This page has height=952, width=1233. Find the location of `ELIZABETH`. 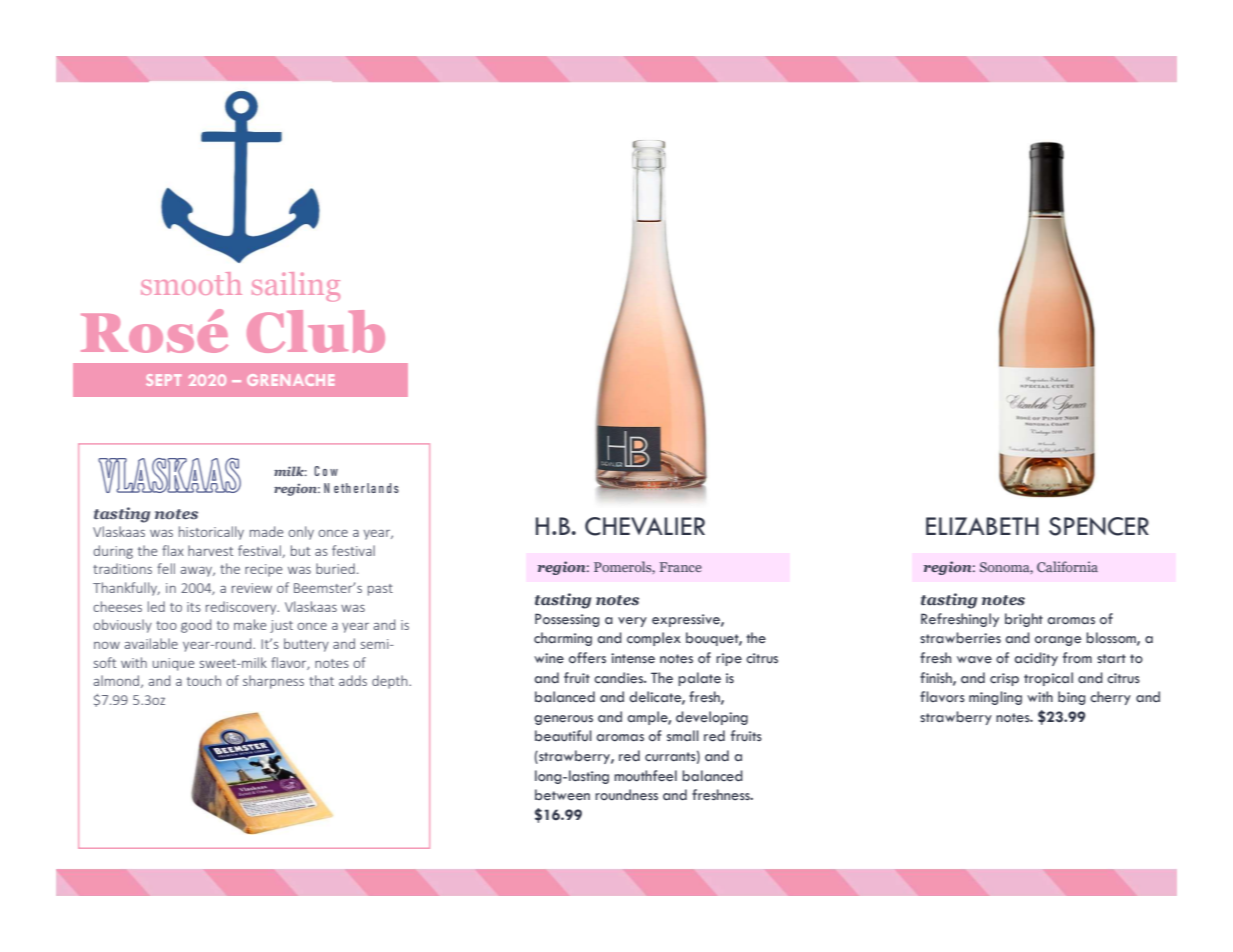

ELIZABETH is located at coordinates (982, 526).
